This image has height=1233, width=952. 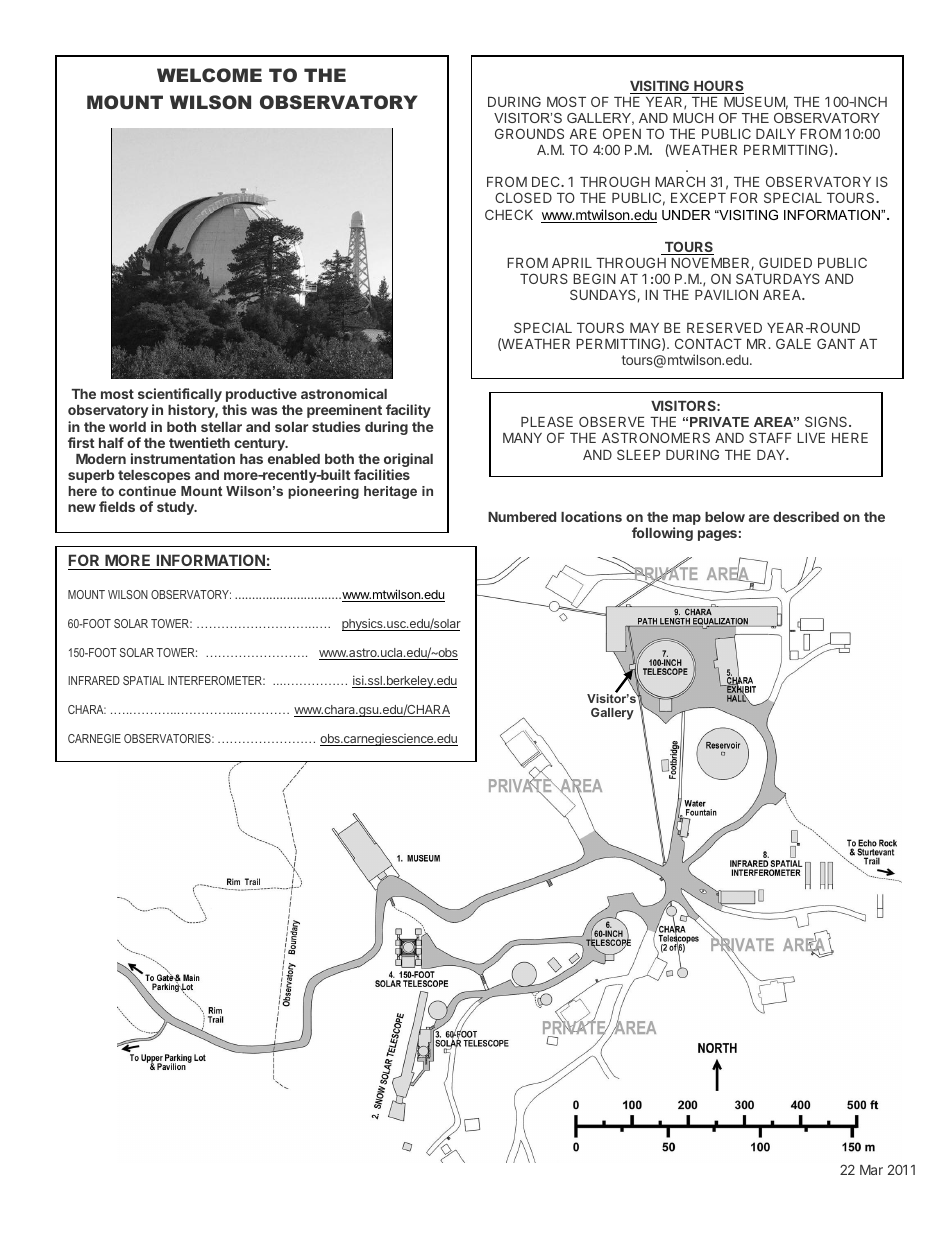 What do you see at coordinates (622, 133) in the image?
I see `OPEN` at bounding box center [622, 133].
